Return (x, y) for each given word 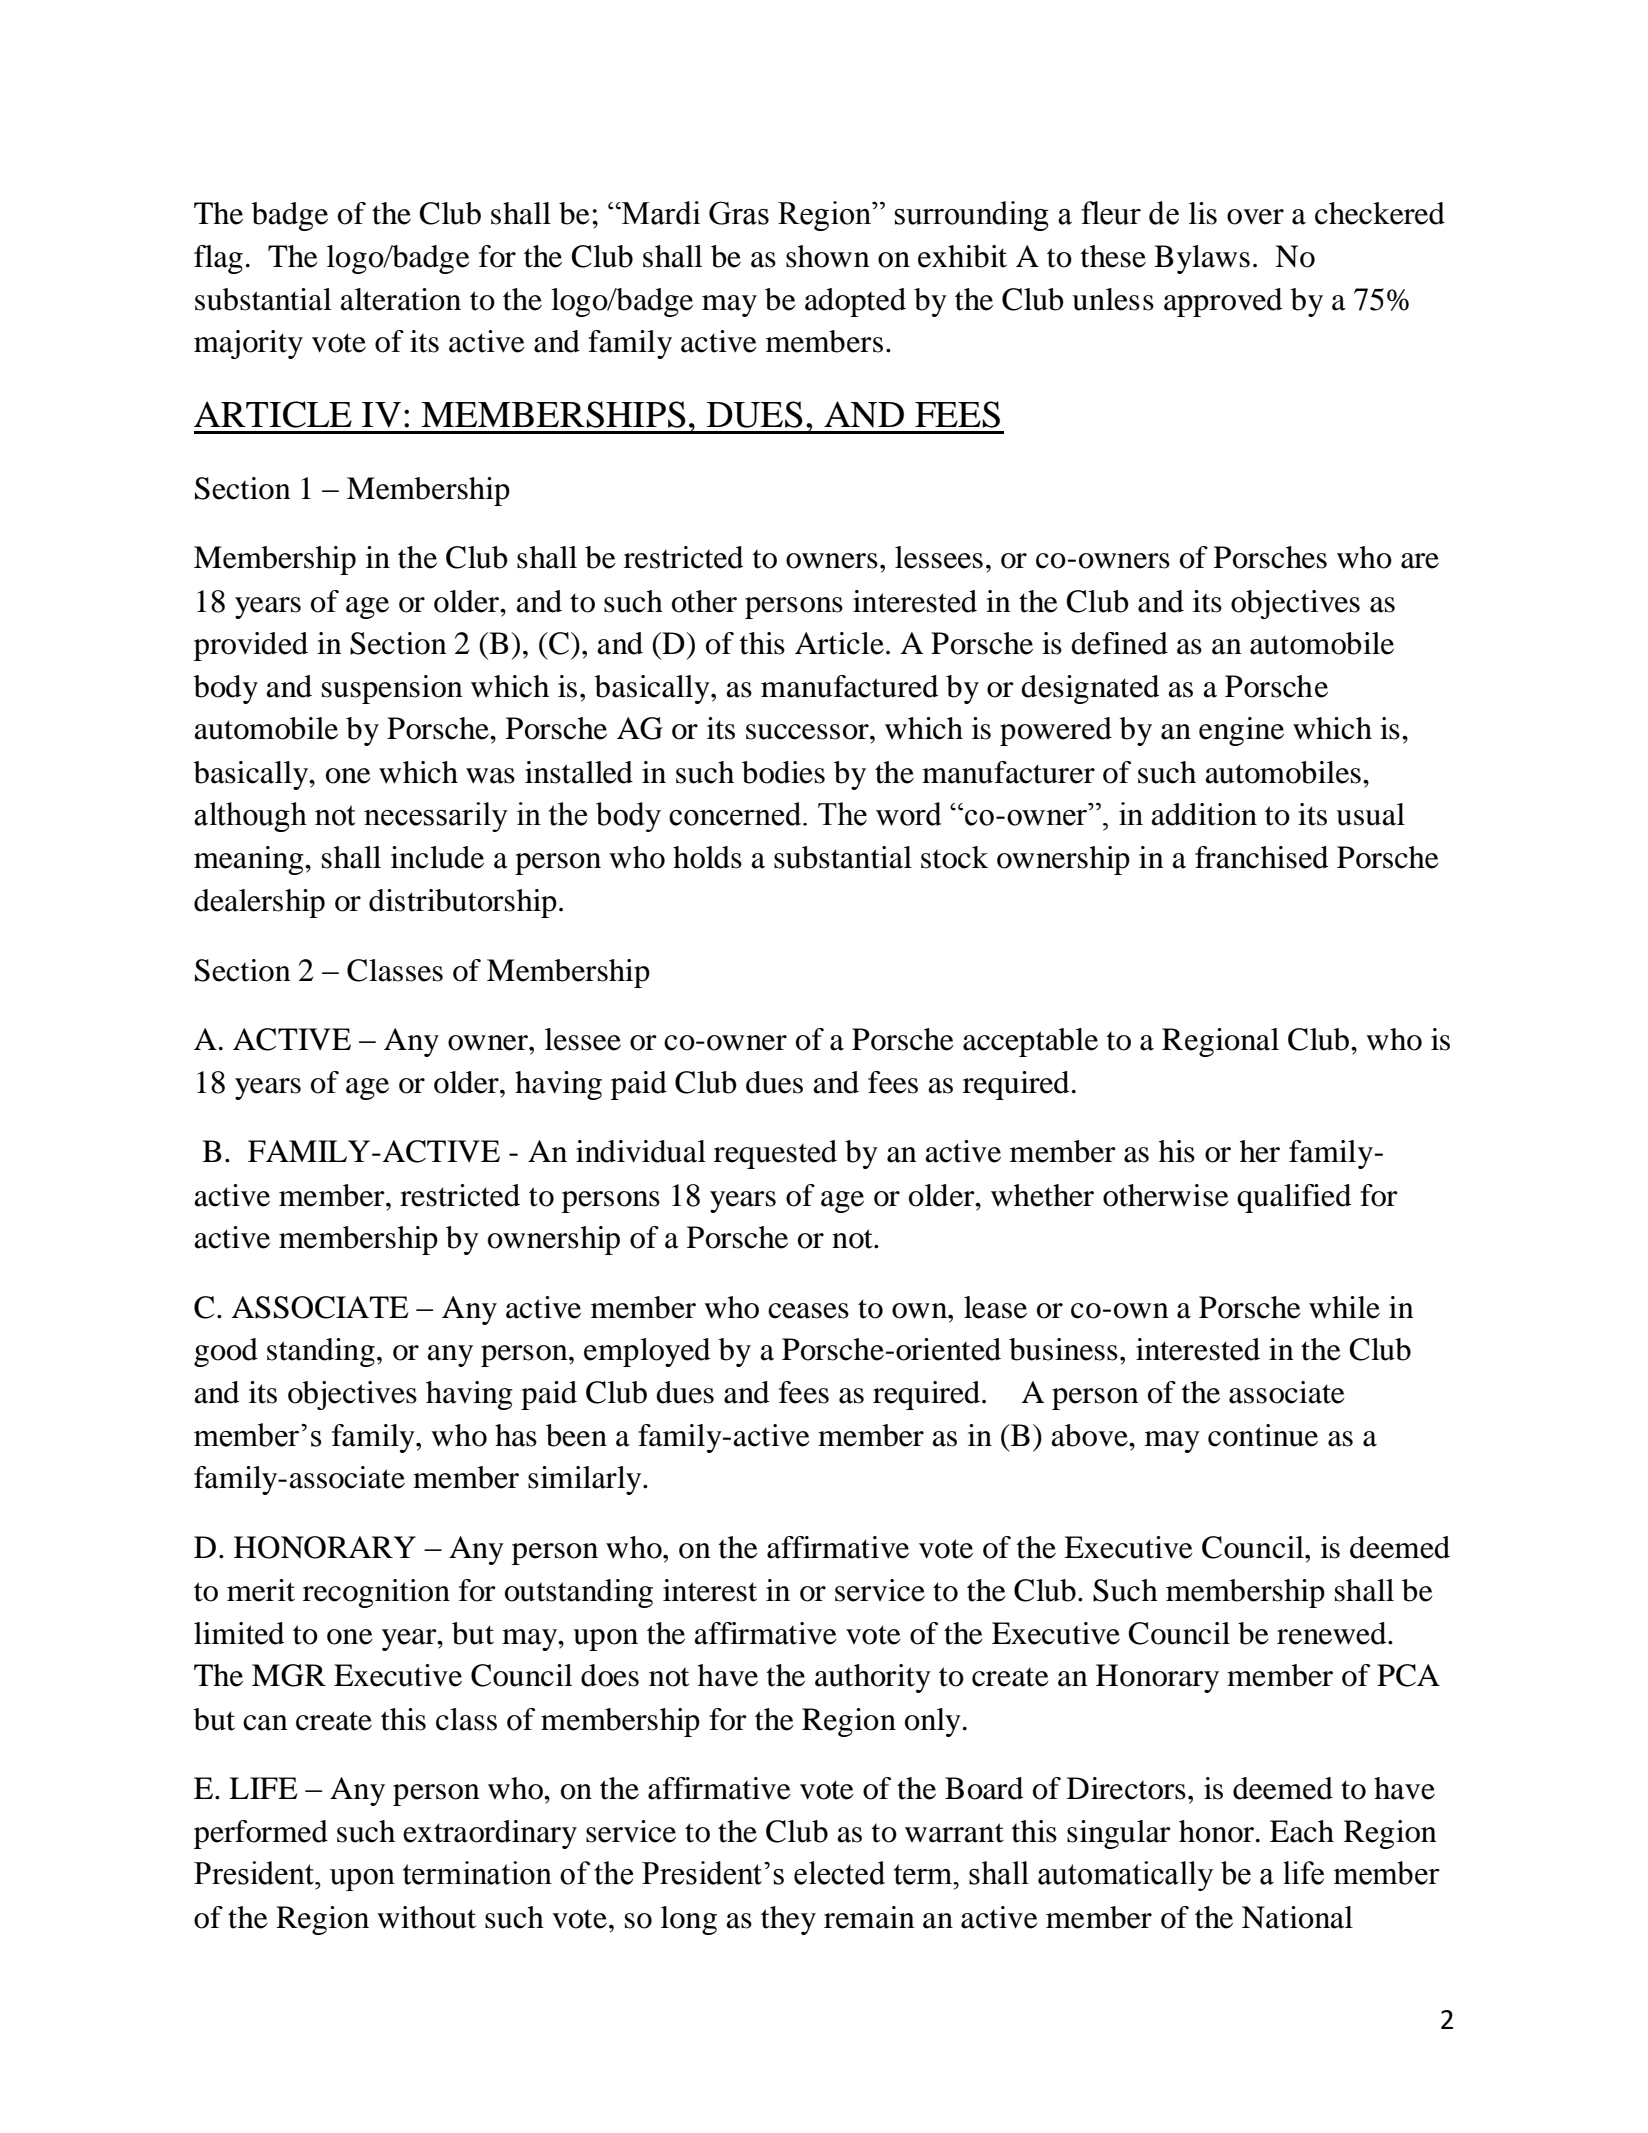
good (226, 1352)
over (1255, 217)
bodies (783, 772)
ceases (808, 1311)
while (1344, 1307)
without (426, 1917)
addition (1204, 814)
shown (828, 256)
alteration (400, 299)
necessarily (436, 817)
